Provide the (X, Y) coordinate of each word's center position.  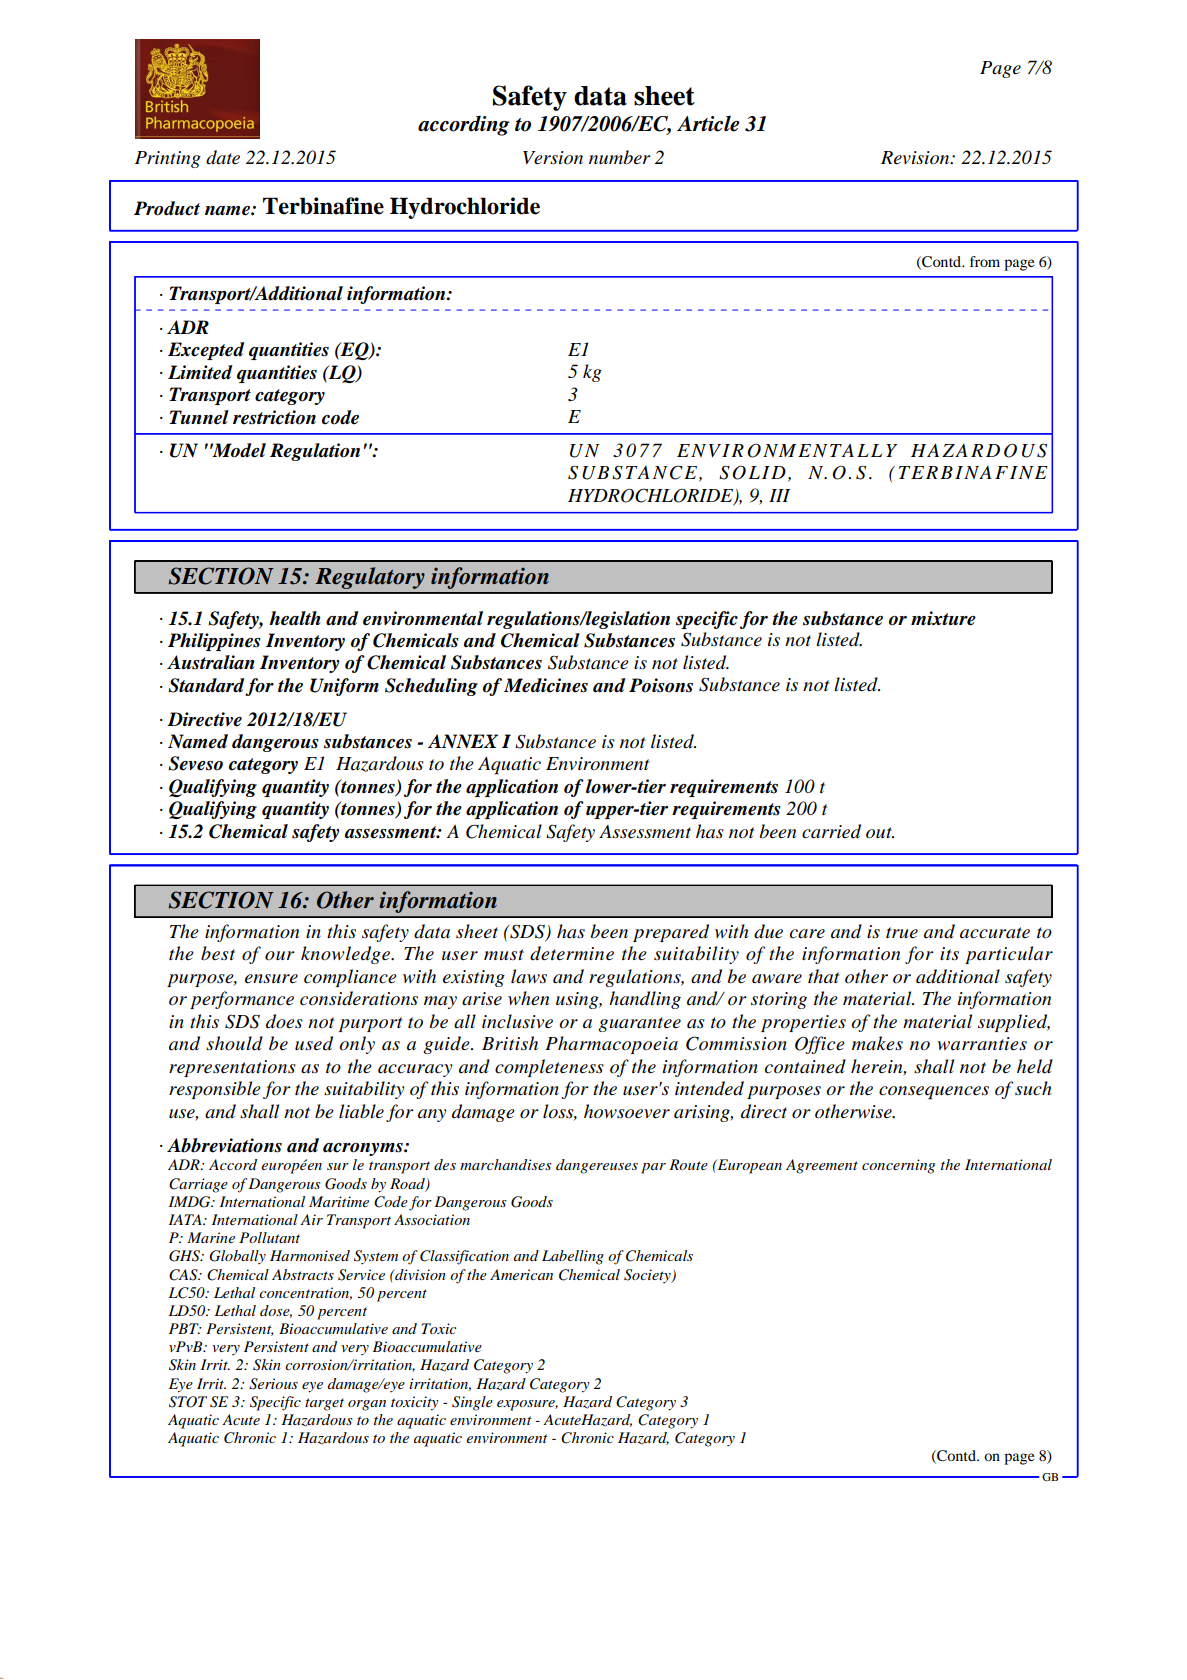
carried (831, 831)
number (620, 157)
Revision (916, 158)
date (223, 157)
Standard (207, 686)
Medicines (546, 685)
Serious (273, 1384)
